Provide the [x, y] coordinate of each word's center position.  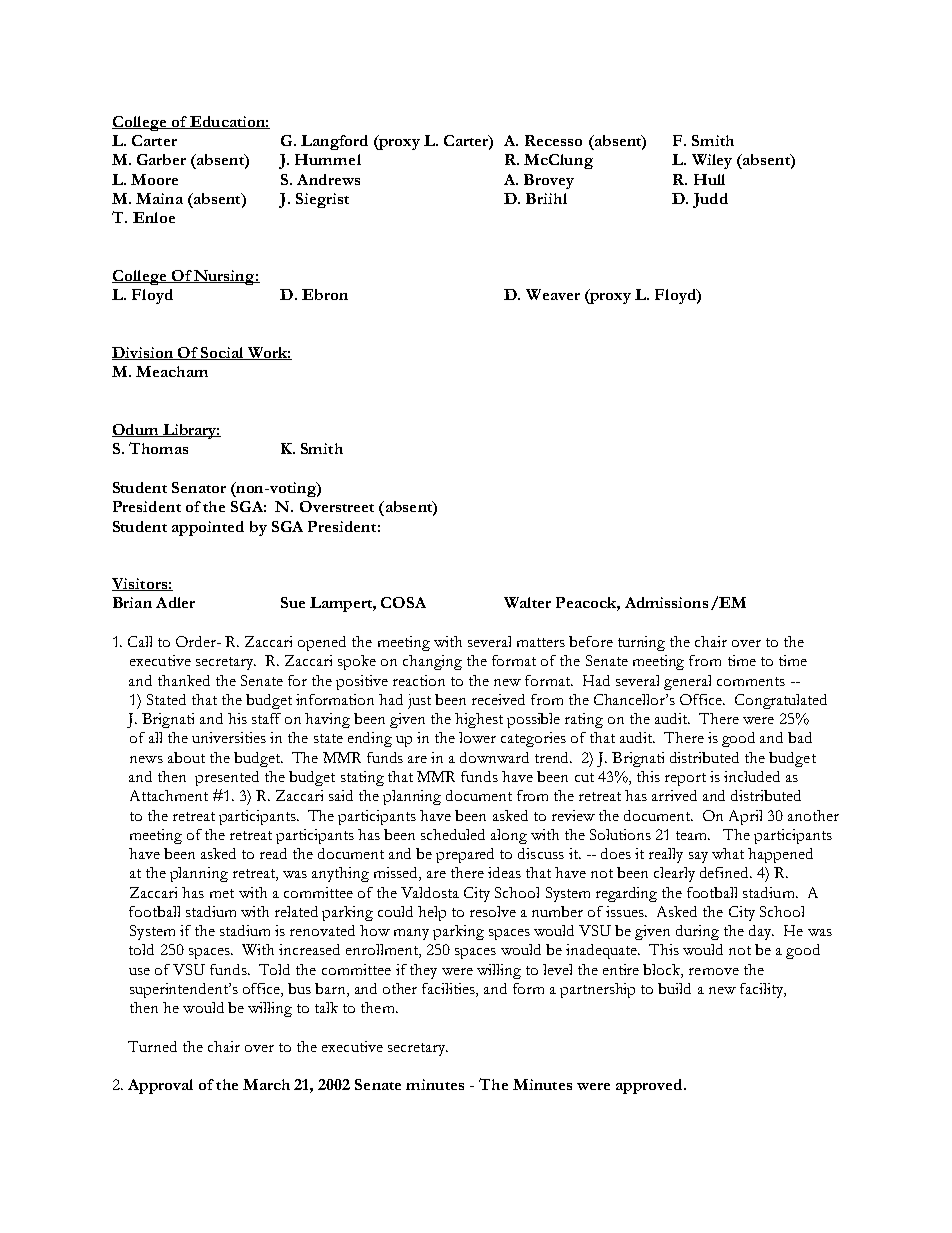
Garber [161, 159]
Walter [527, 602]
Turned [152, 1046]
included [752, 776]
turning [641, 643]
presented [227, 778]
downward [494, 757]
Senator [199, 487]
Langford [334, 142]
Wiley [712, 161]
